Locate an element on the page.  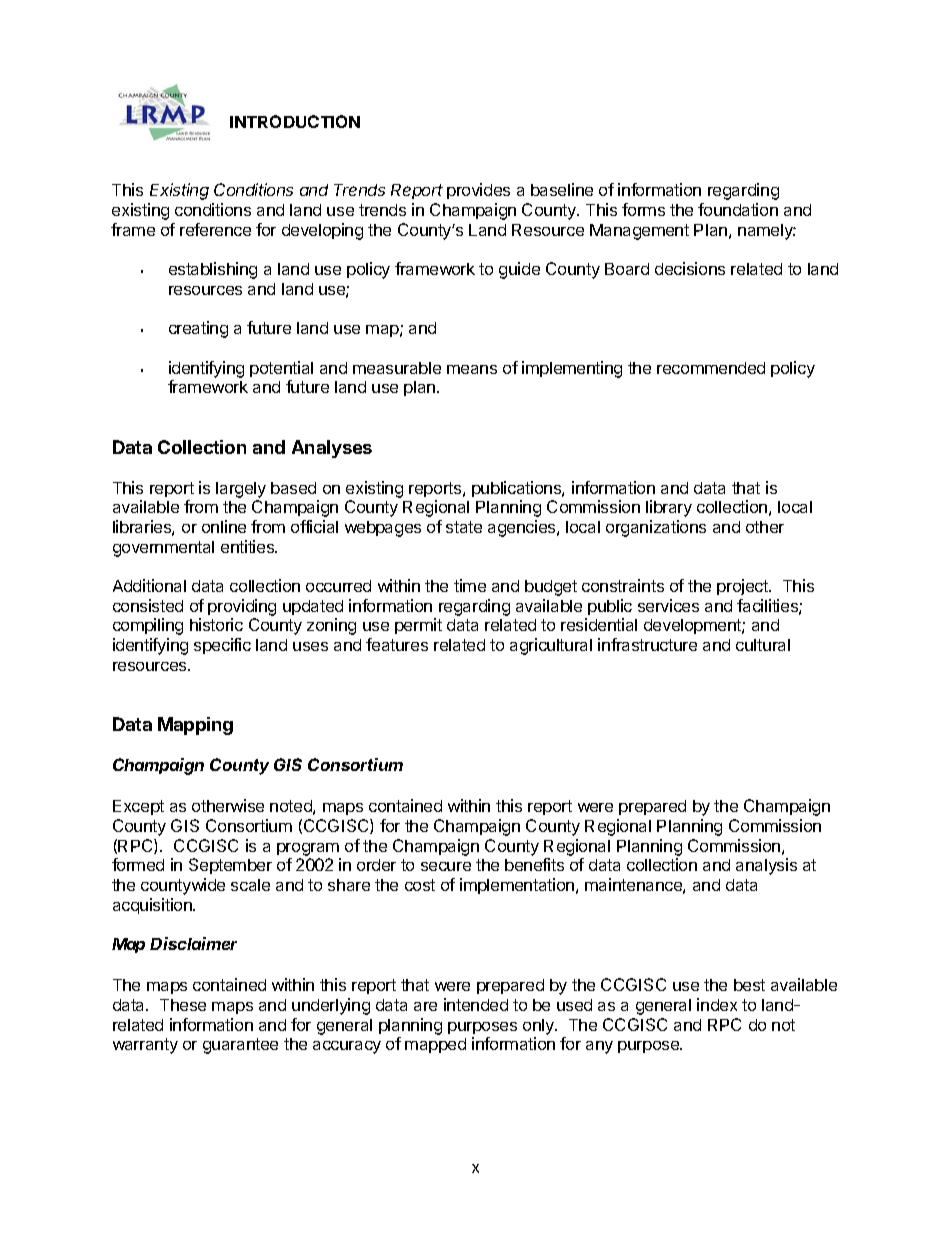
services is located at coordinates (668, 605).
